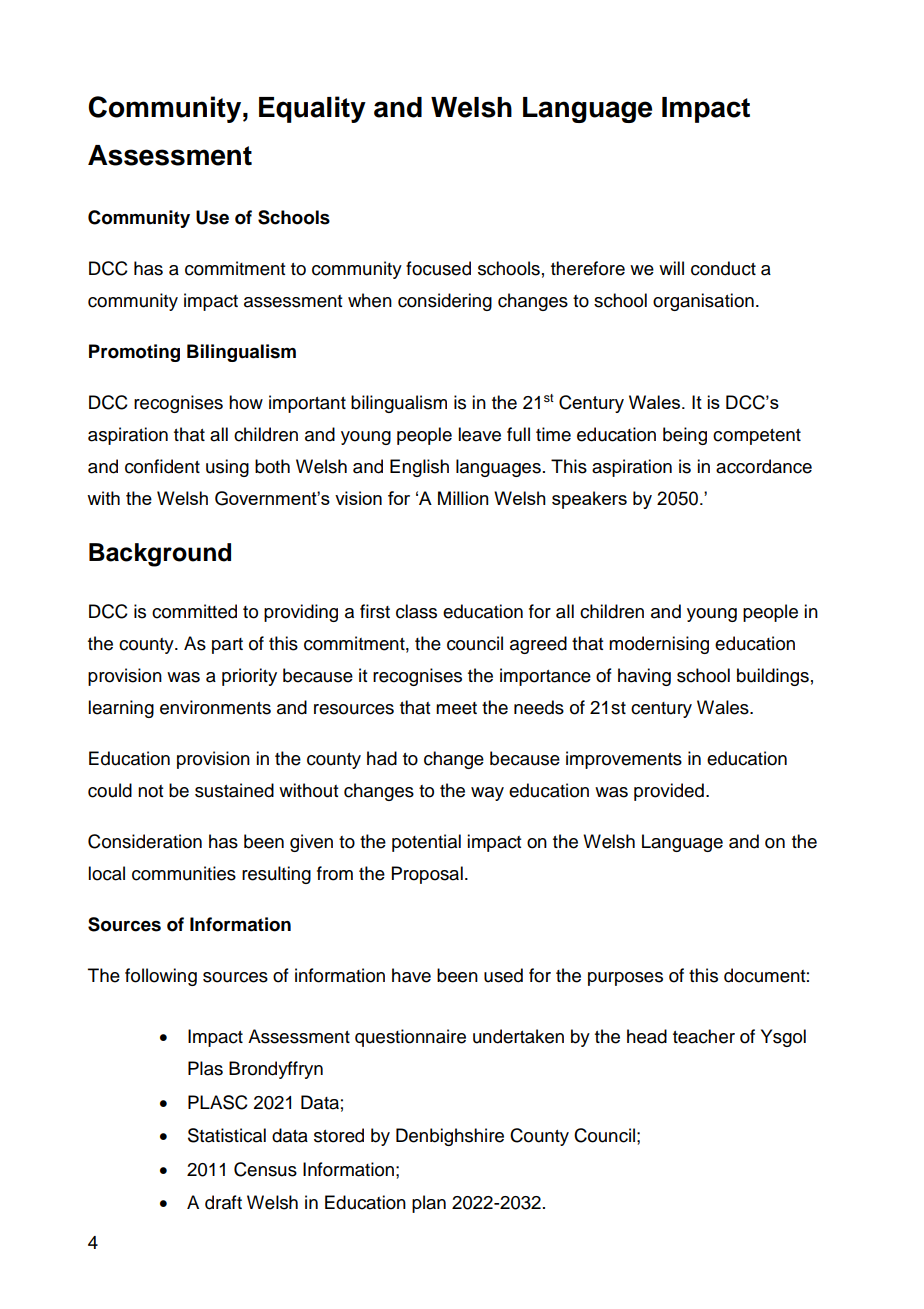 The width and height of the document is (924, 1309). Describe the element at coordinates (445, 302) in the document. I see `considering` at that location.
